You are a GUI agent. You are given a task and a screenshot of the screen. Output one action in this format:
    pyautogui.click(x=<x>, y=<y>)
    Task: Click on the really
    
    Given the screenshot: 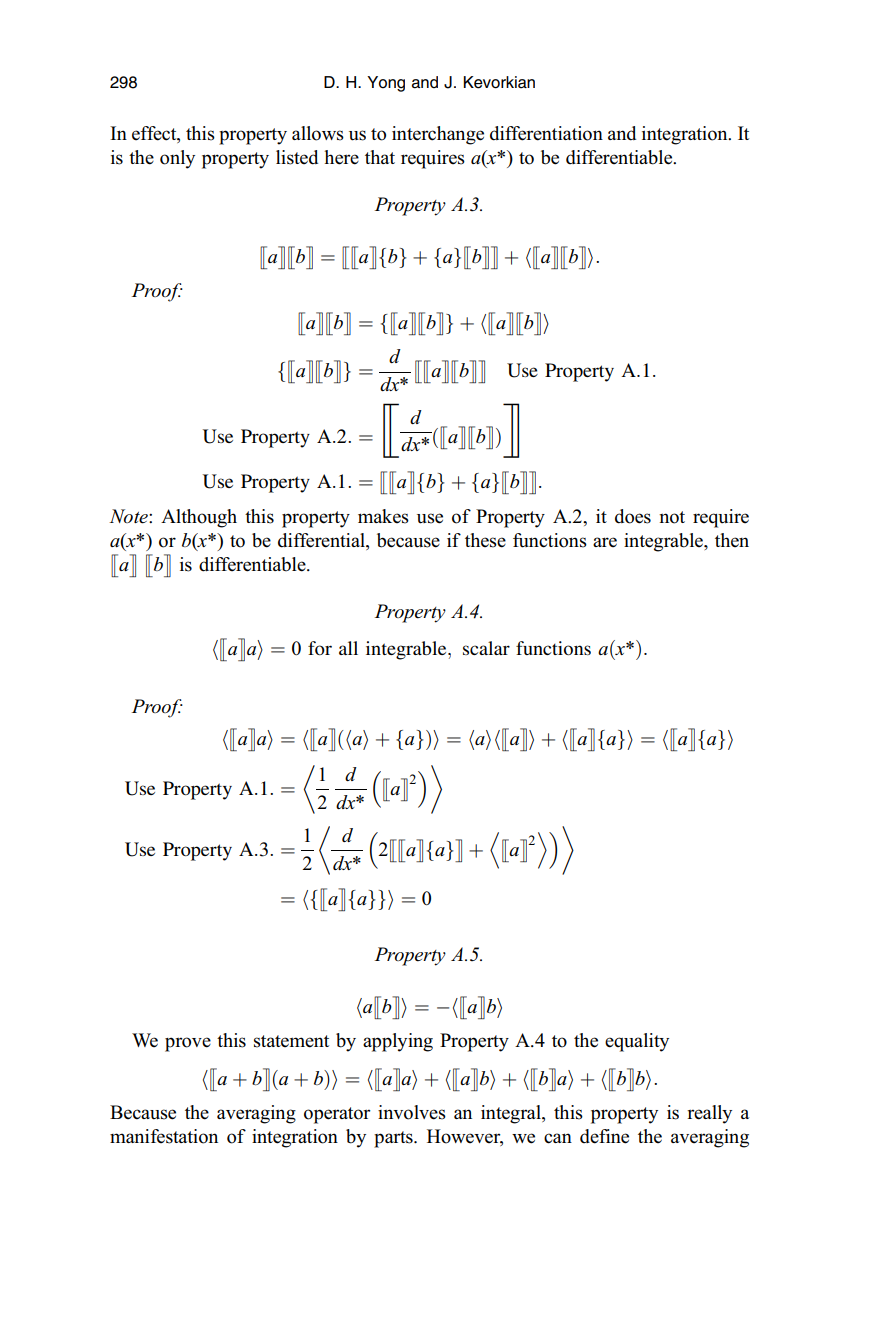 What is the action you would take?
    pyautogui.click(x=709, y=1114)
